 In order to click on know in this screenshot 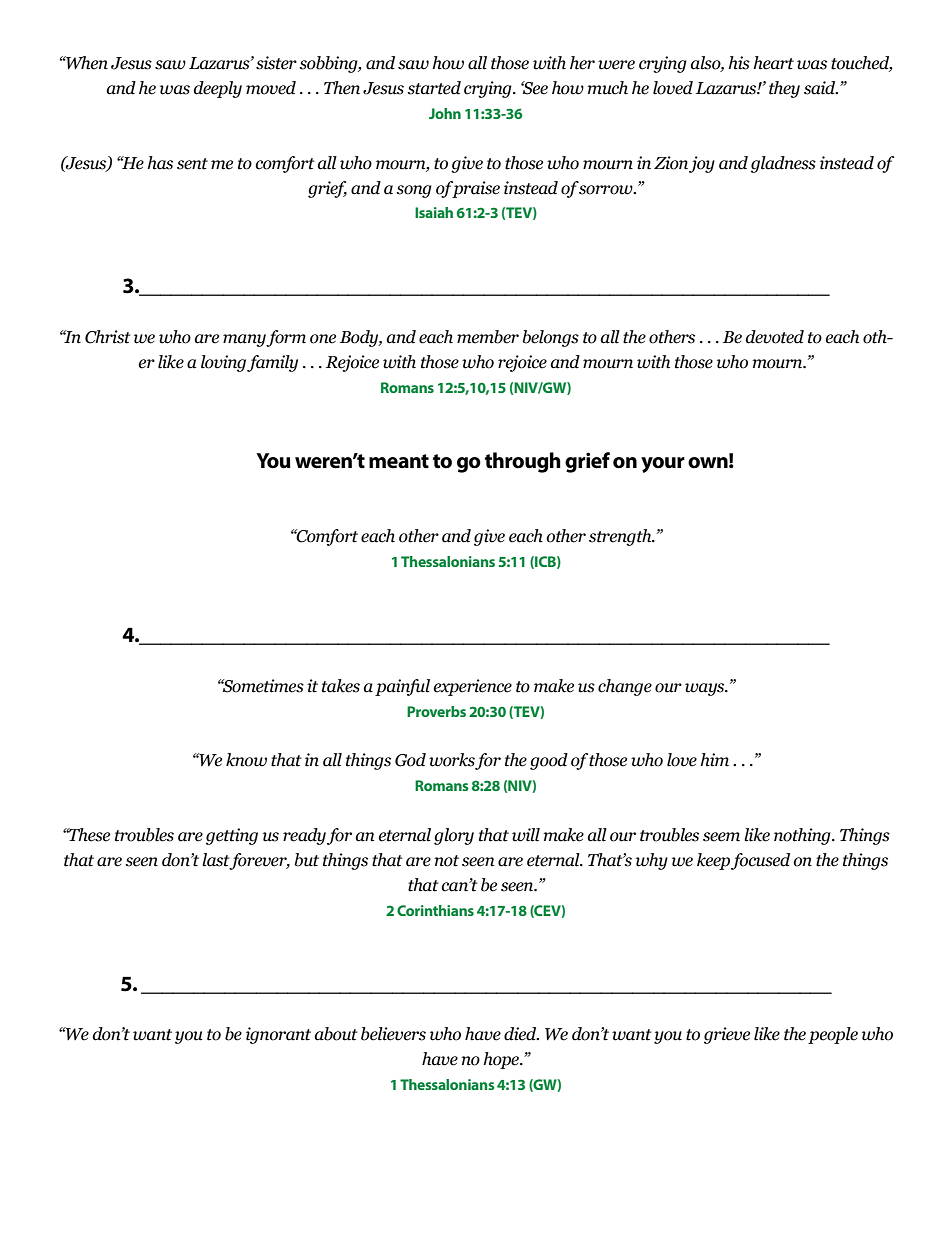, I will do `click(246, 760)`.
